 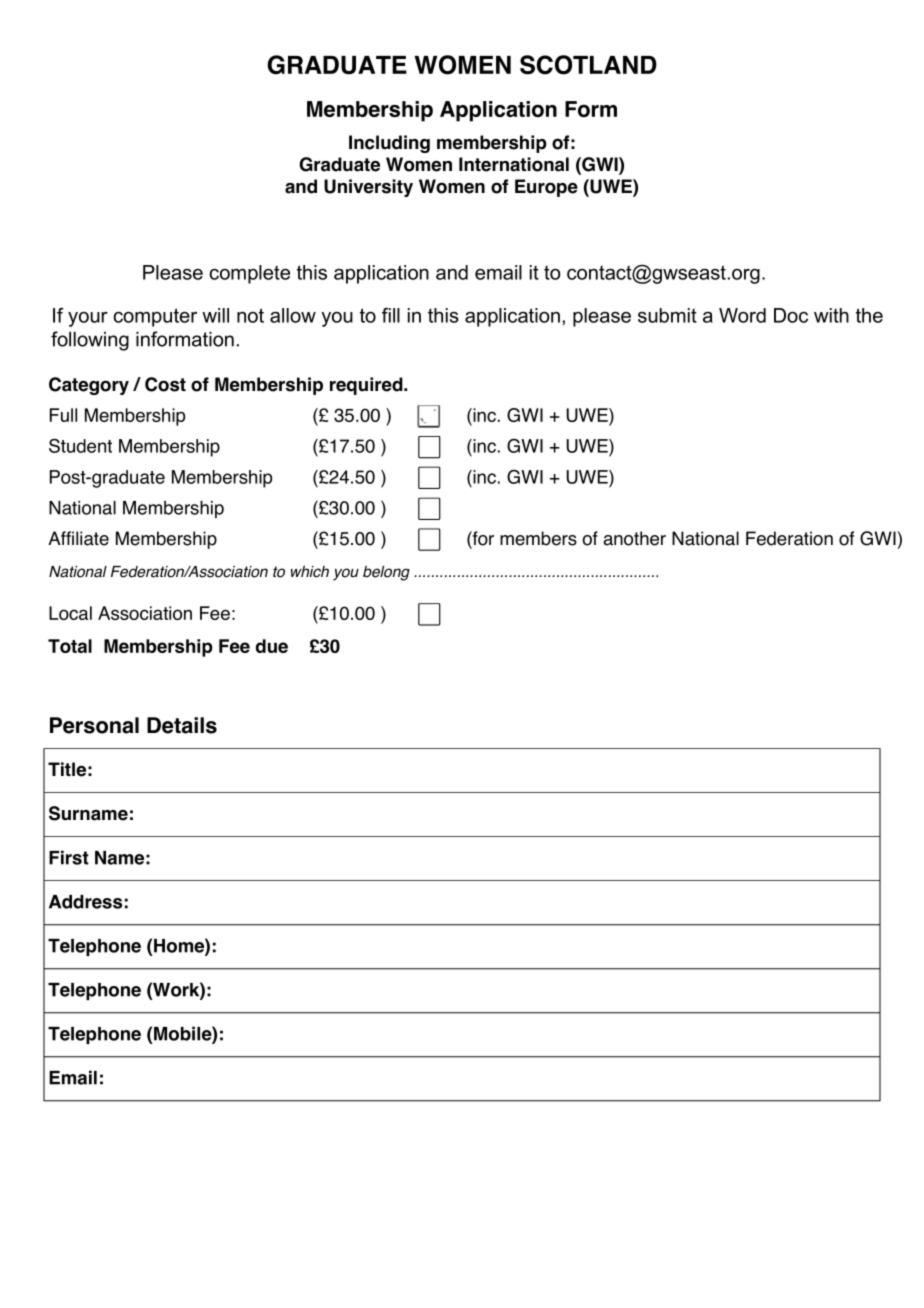 I want to click on Including, so click(x=389, y=144).
